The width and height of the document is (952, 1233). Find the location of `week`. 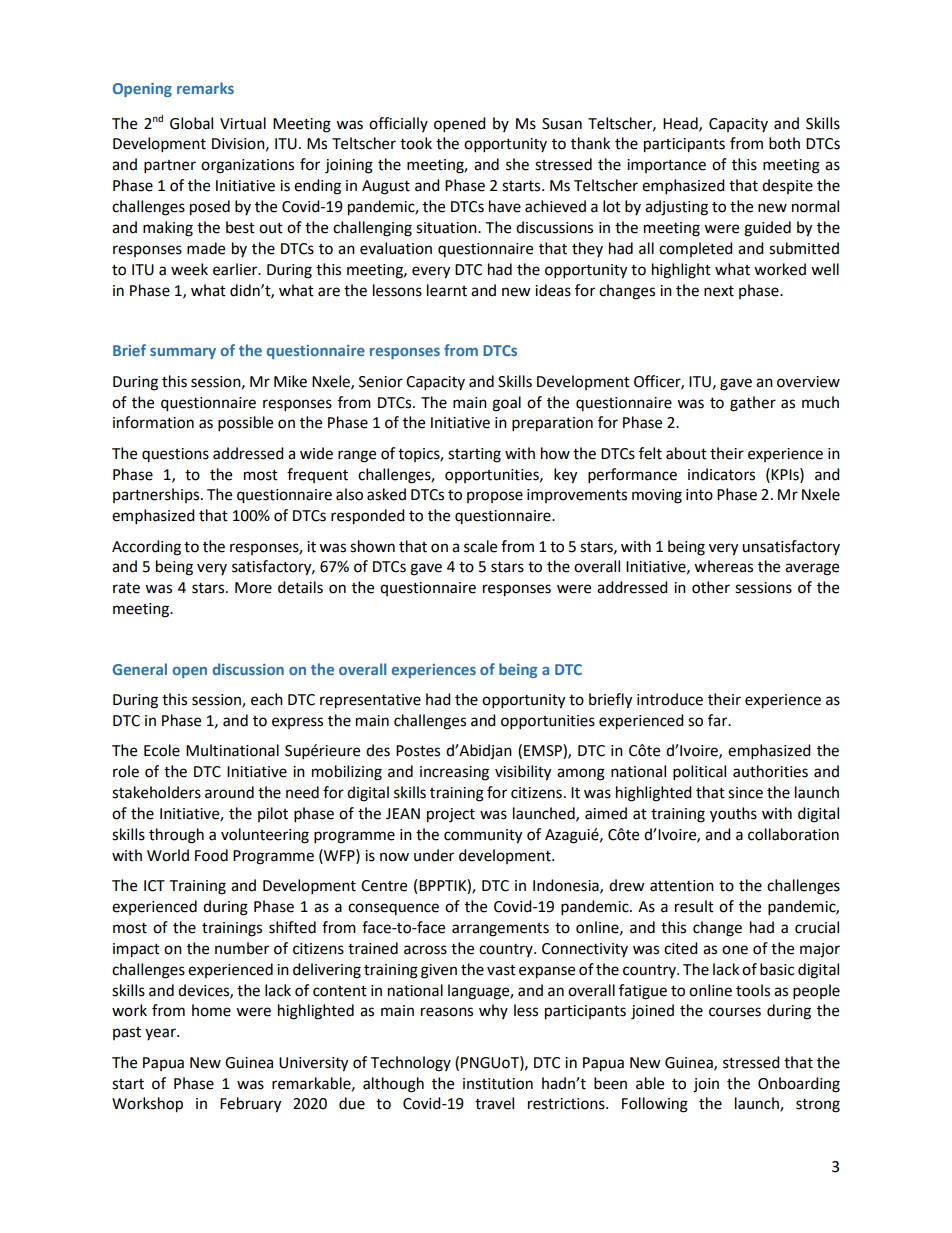

week is located at coordinates (189, 269).
